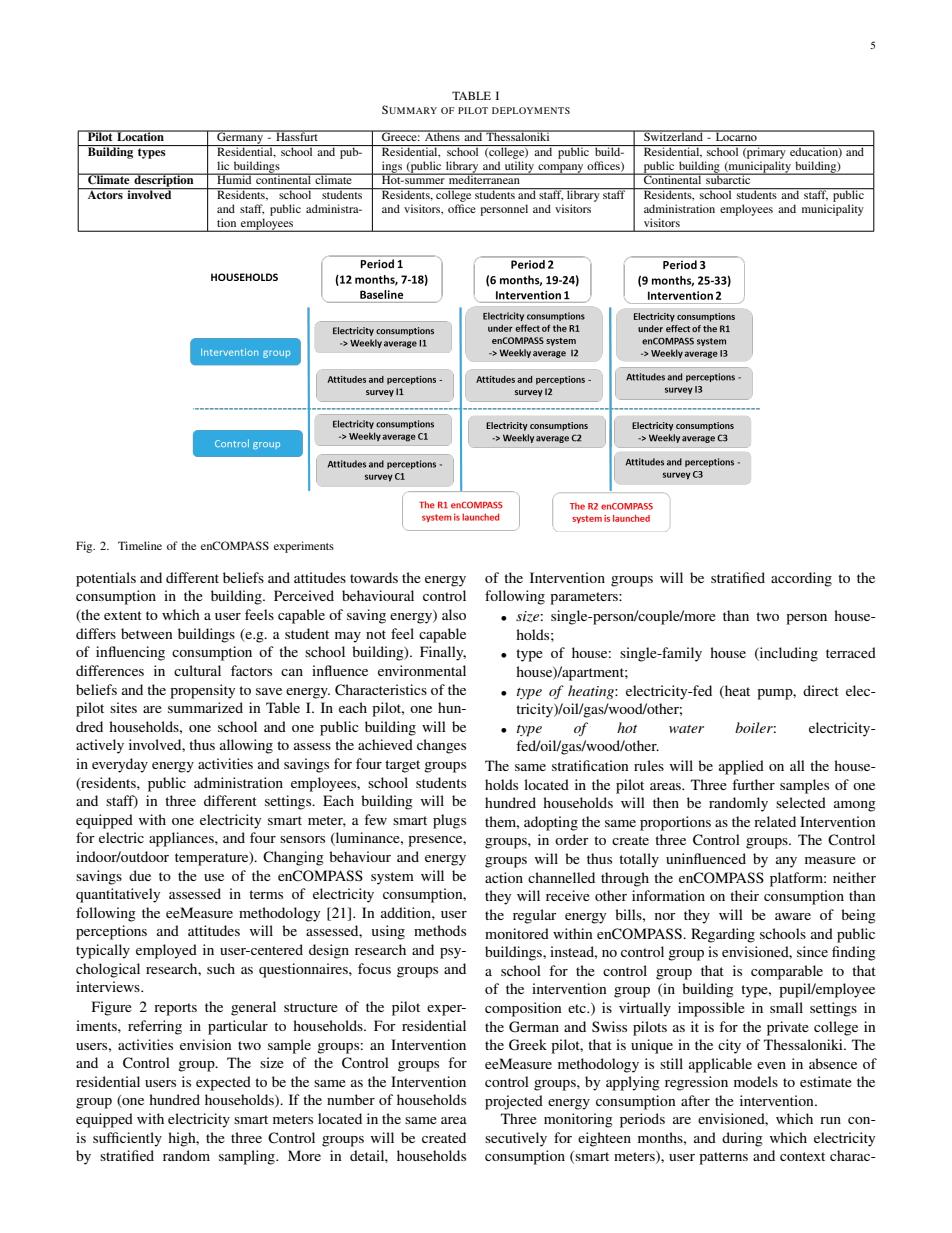 This document has width=952, height=1233. Describe the element at coordinates (801, 579) in the document. I see `according` at that location.
